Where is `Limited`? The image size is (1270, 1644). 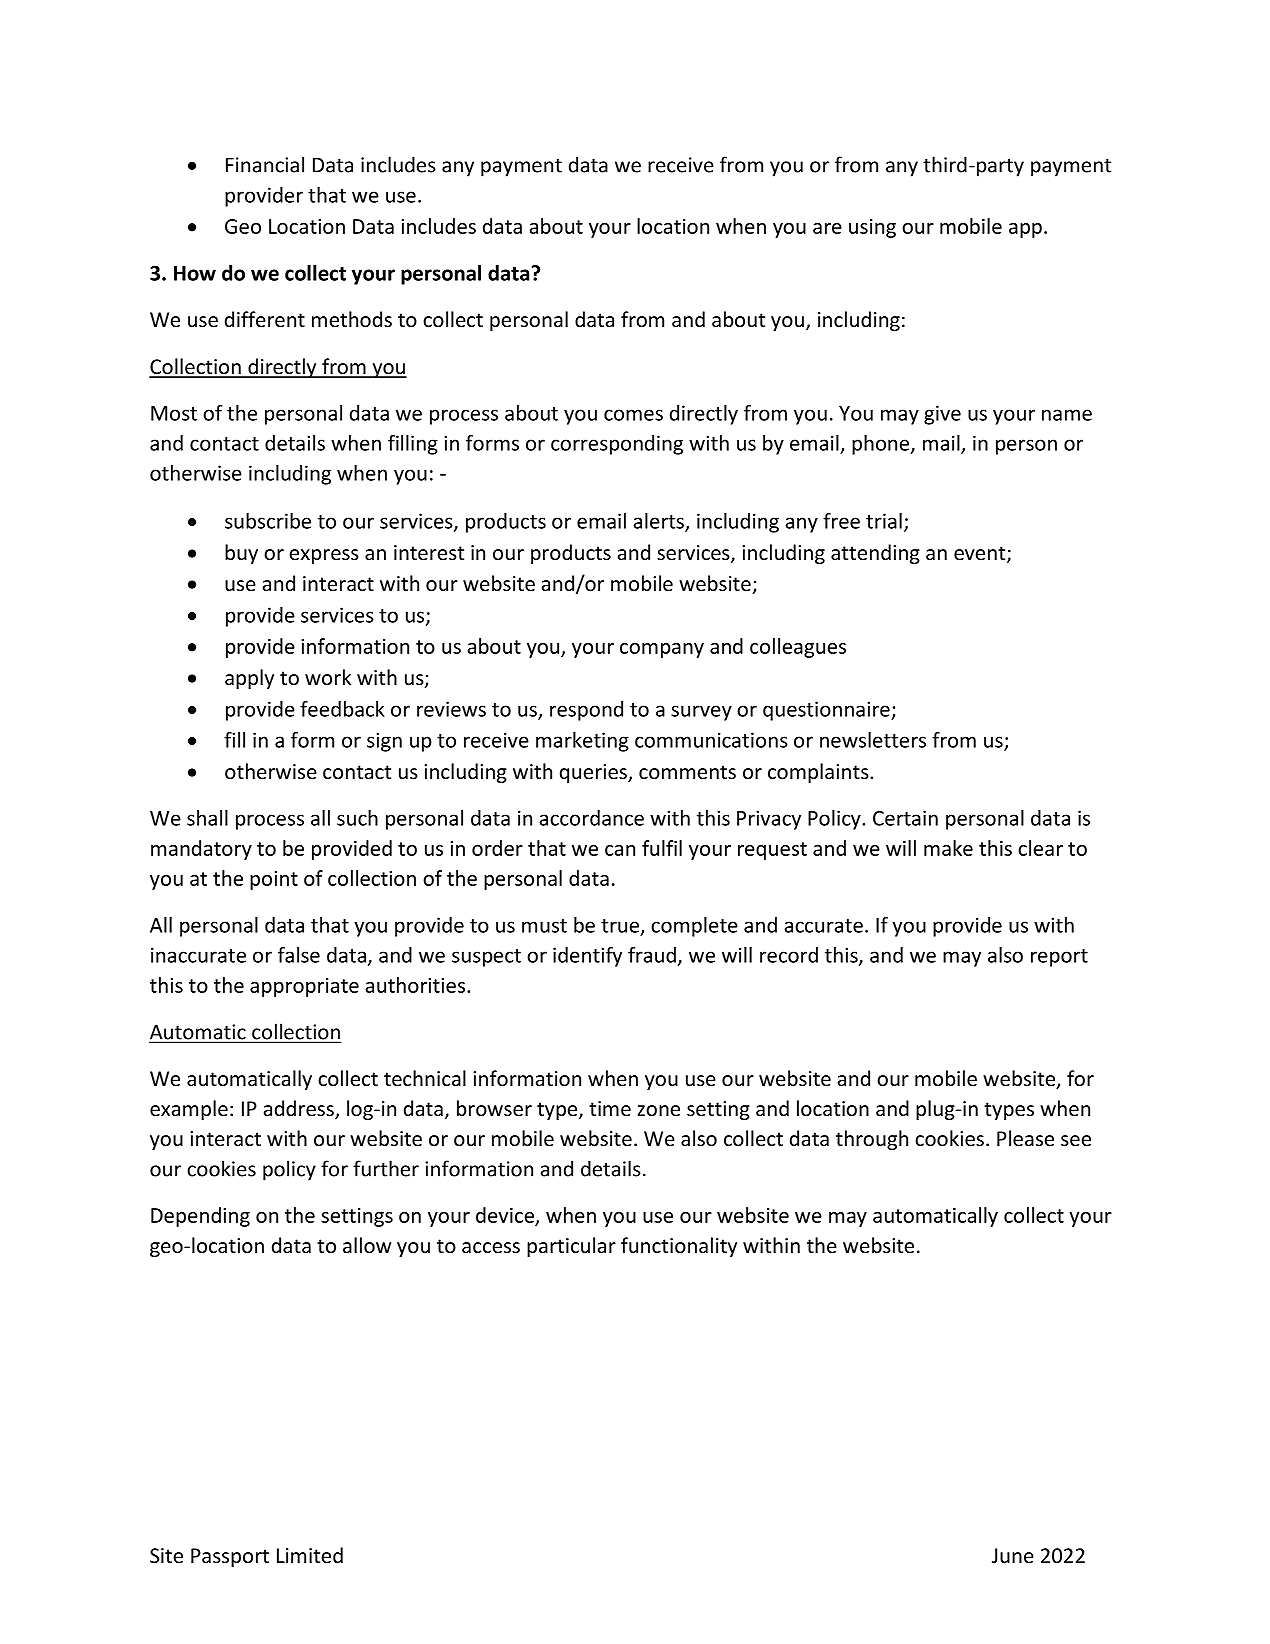
Limited is located at coordinates (310, 1555).
